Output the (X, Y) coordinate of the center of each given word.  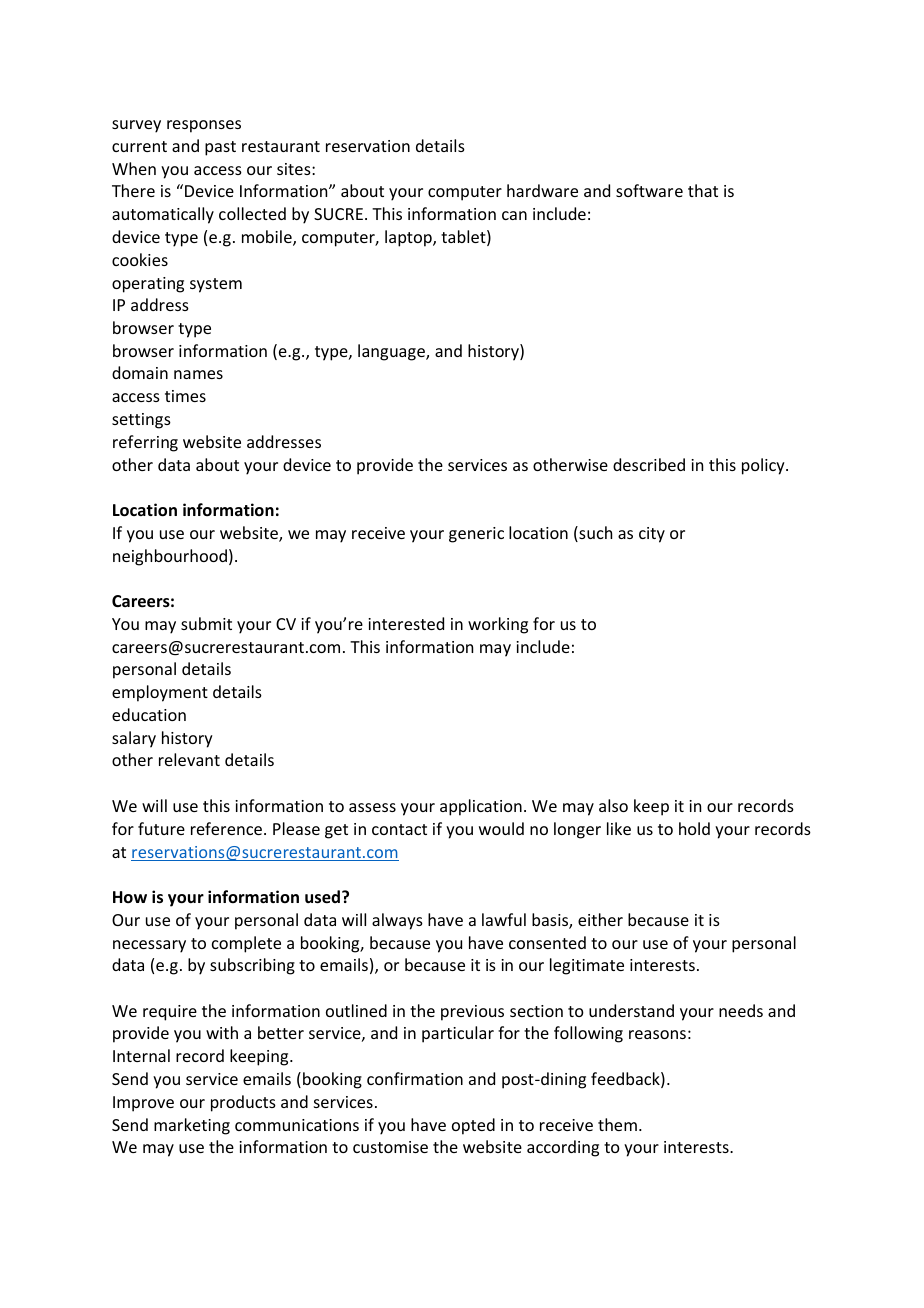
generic (476, 535)
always (397, 921)
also (613, 805)
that (703, 190)
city (652, 535)
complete (246, 944)
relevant (189, 759)
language (392, 352)
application (481, 807)
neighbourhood (170, 557)
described (649, 464)
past (220, 148)
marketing (192, 1126)
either (600, 919)
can (514, 215)
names (198, 374)
